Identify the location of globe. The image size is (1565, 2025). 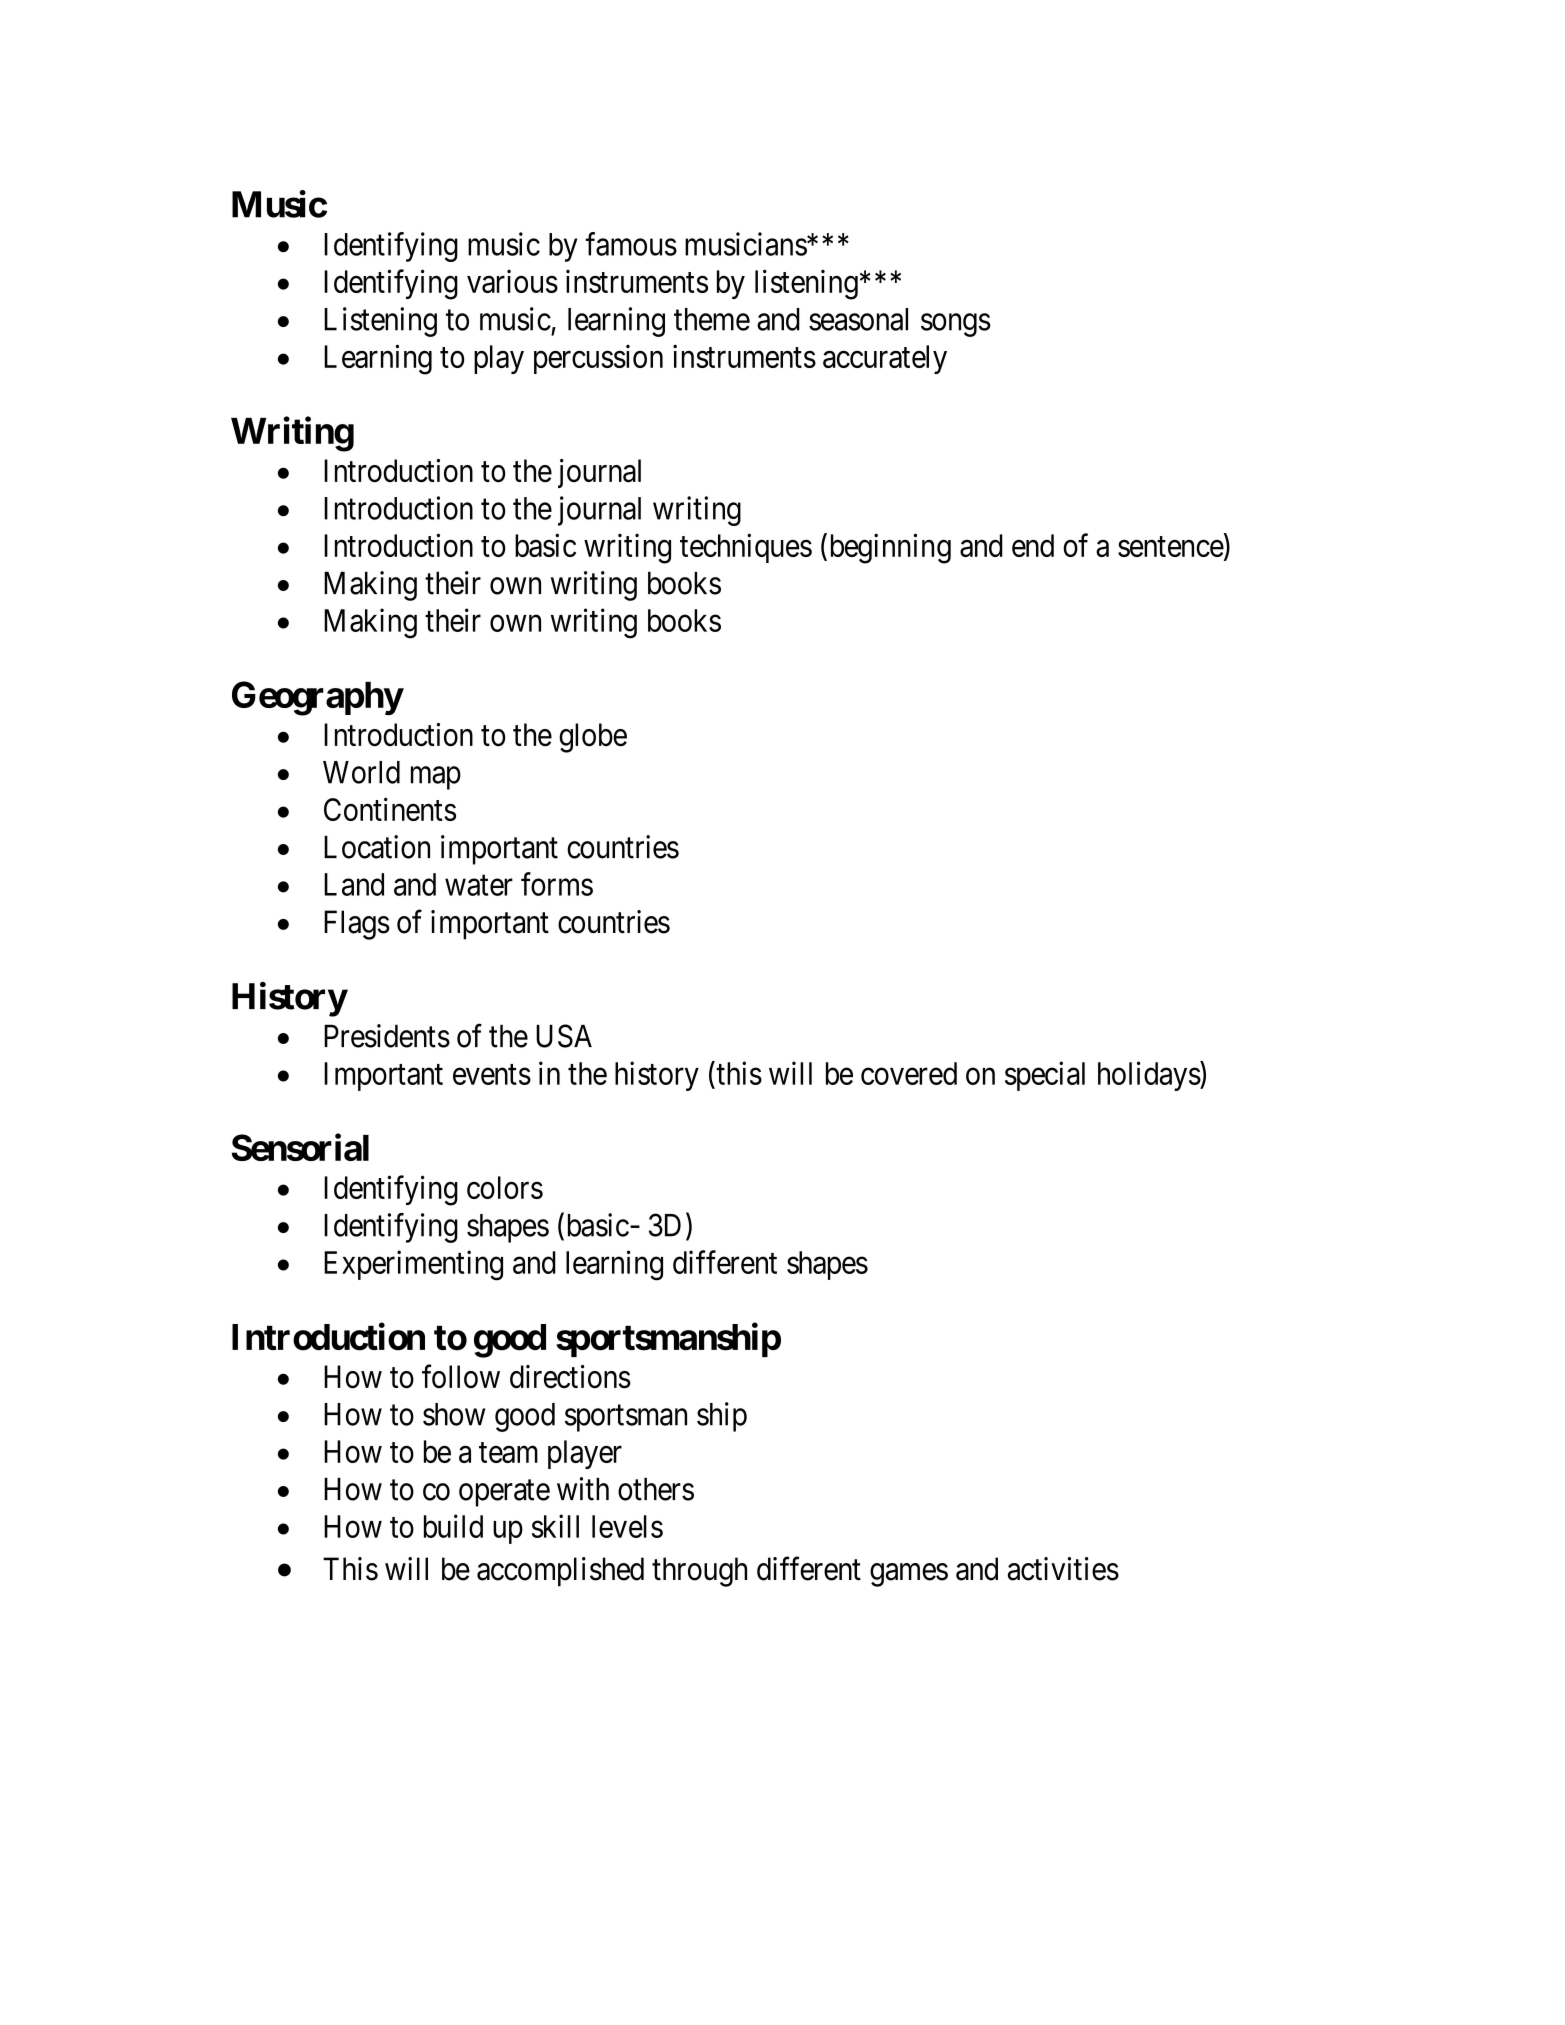
(593, 738).
